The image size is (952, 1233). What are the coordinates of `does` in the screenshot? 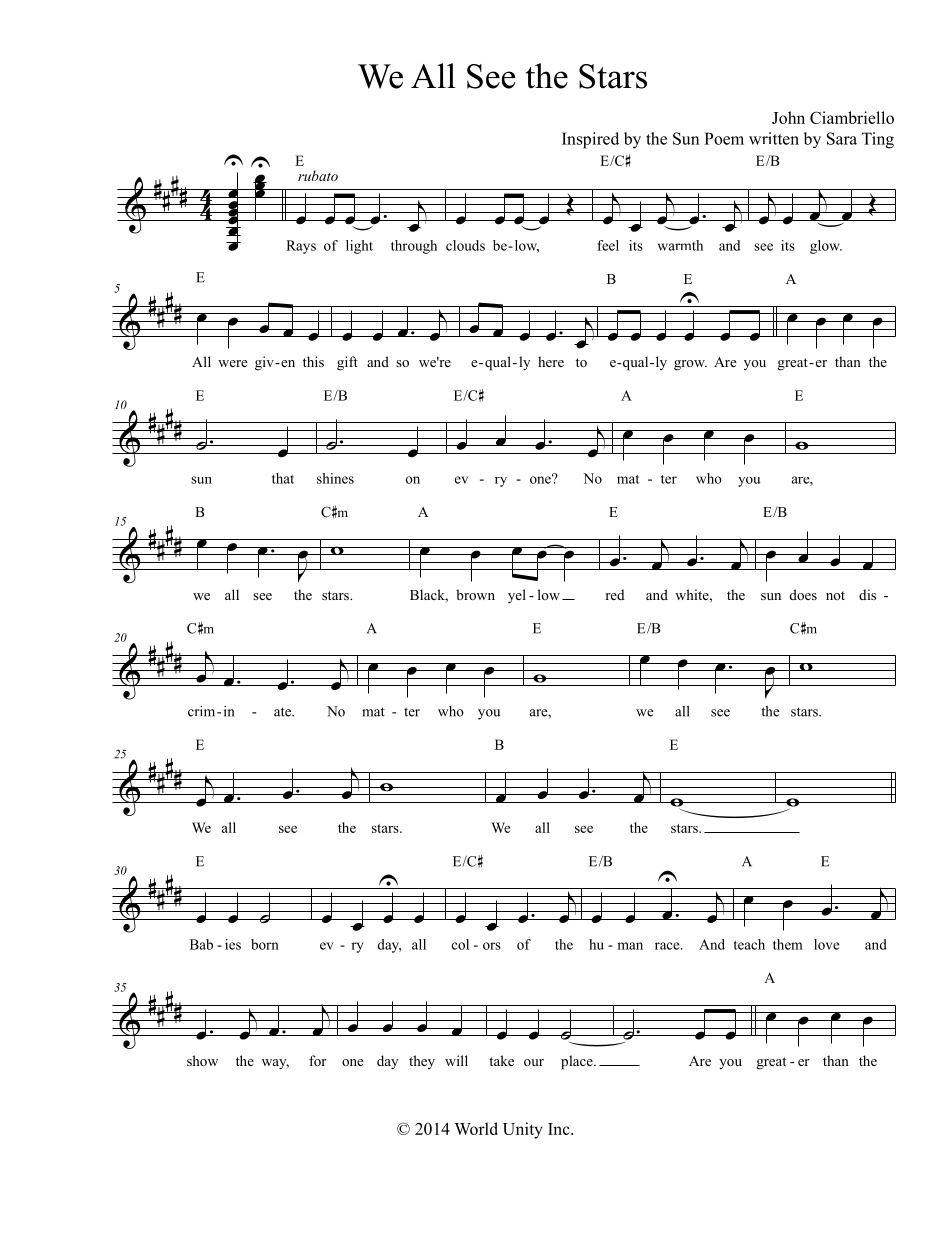 It's located at (803, 594).
